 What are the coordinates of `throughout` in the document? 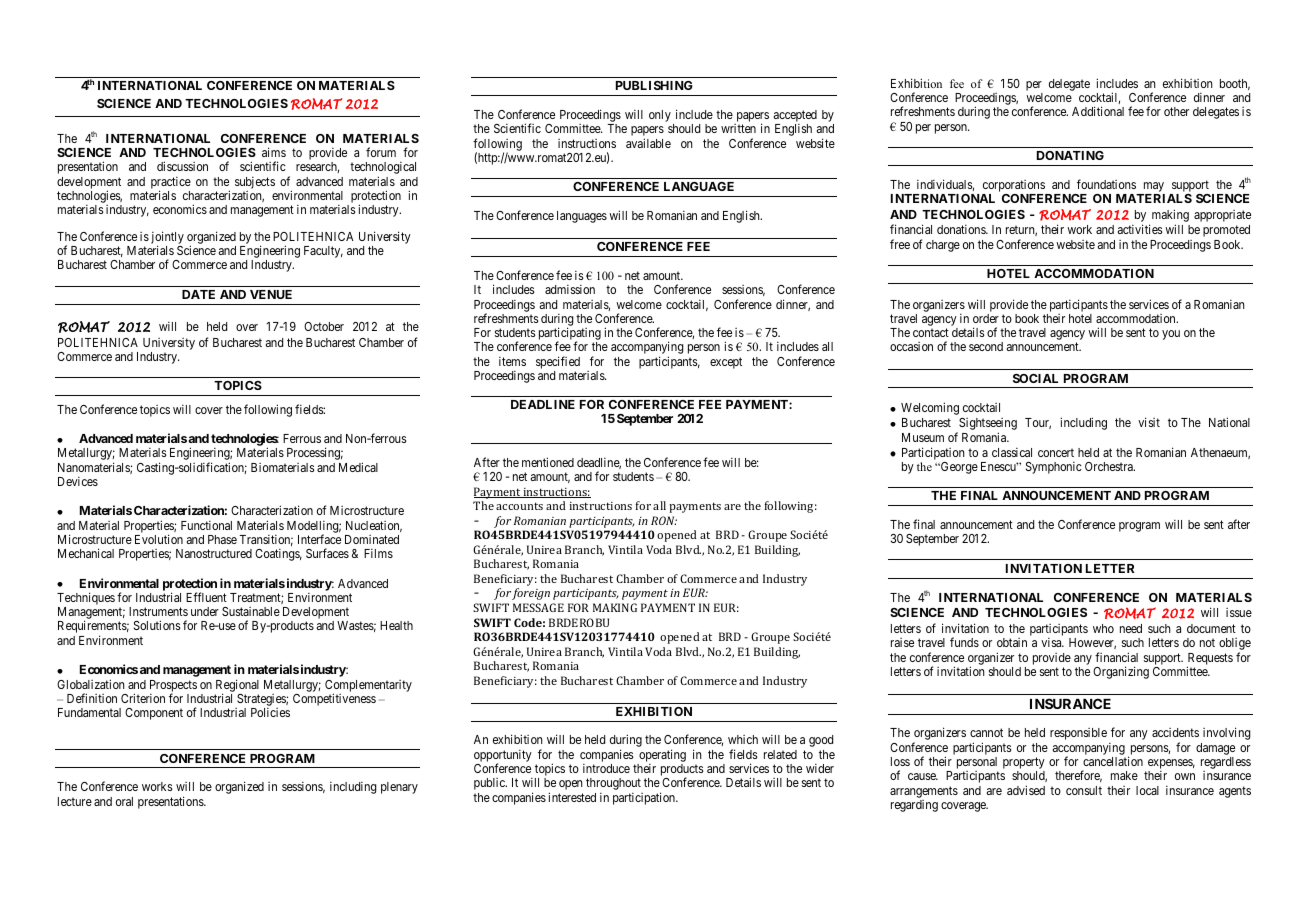 It's located at (613, 784).
